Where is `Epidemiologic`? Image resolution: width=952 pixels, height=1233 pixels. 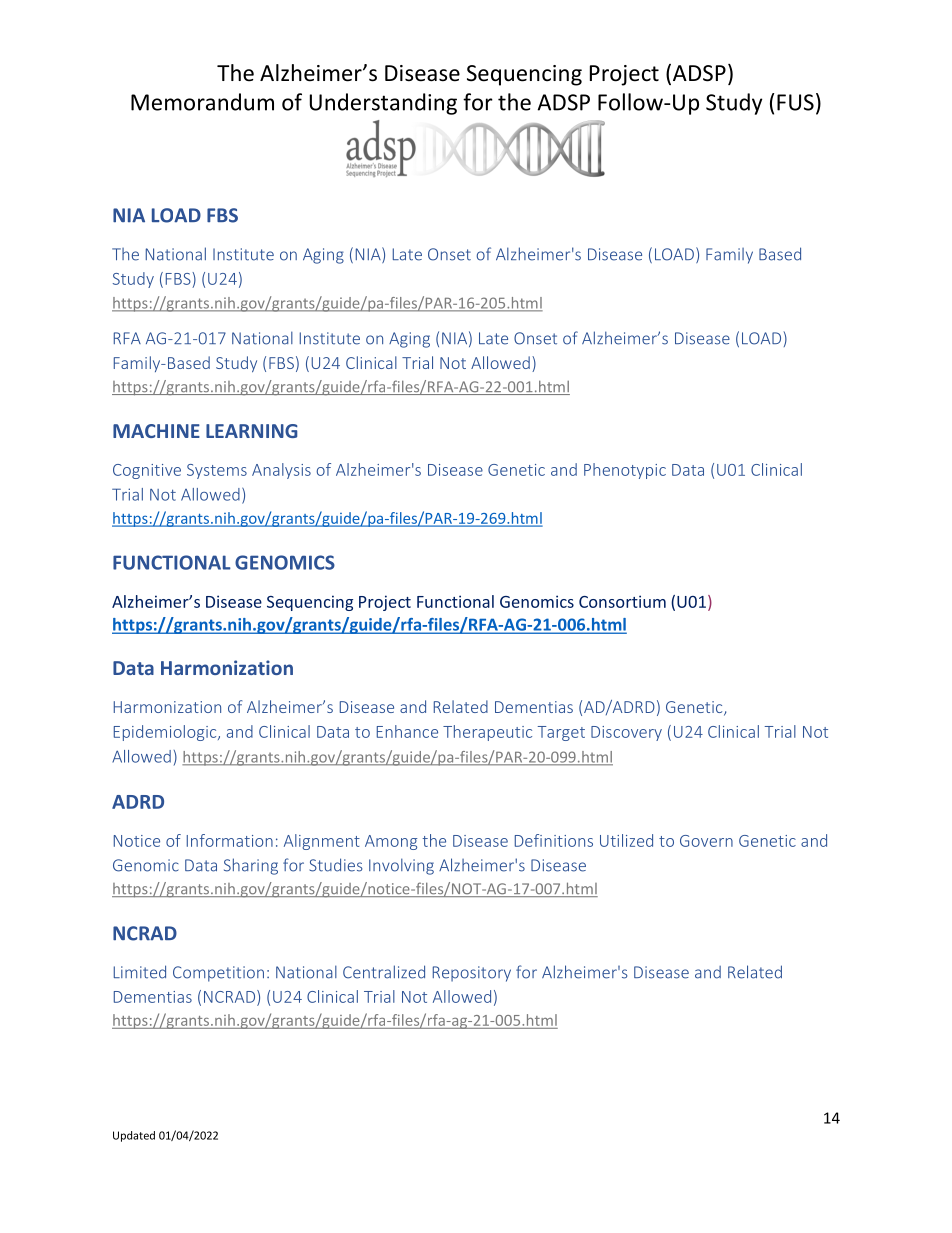
Epidemiologic is located at coordinates (166, 733).
